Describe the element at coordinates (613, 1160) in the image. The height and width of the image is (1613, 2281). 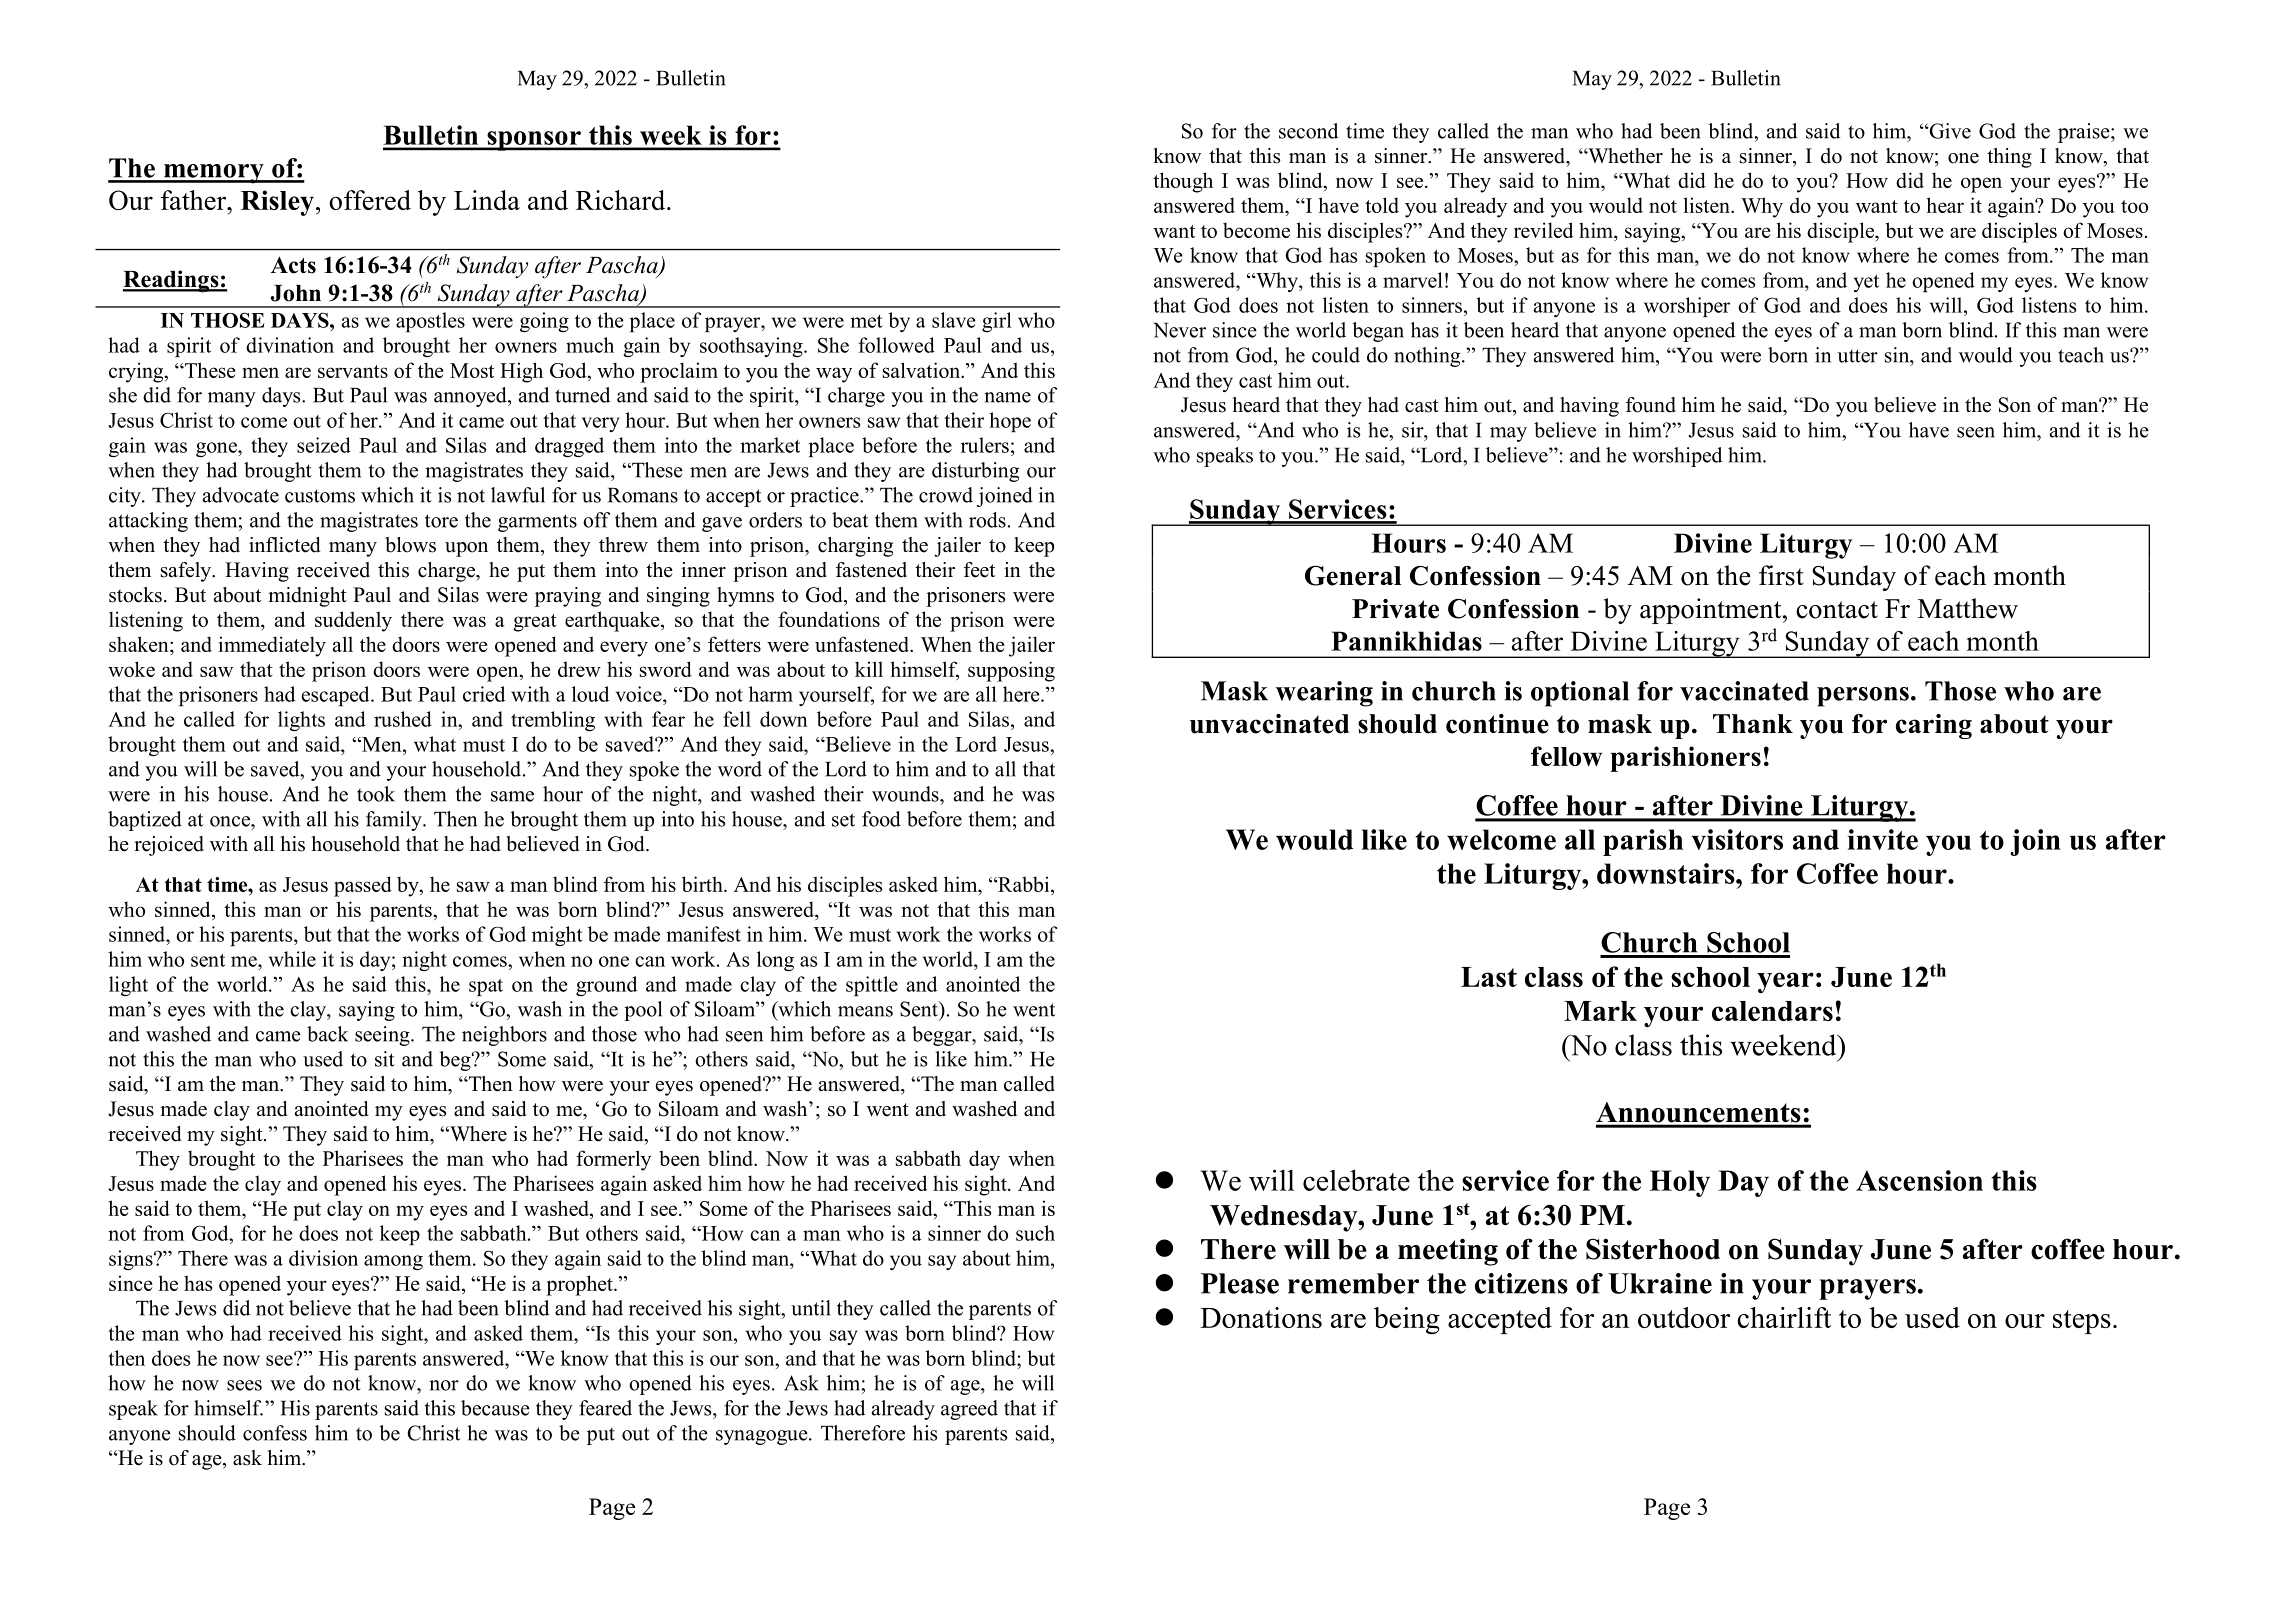
I see `formerly` at that location.
